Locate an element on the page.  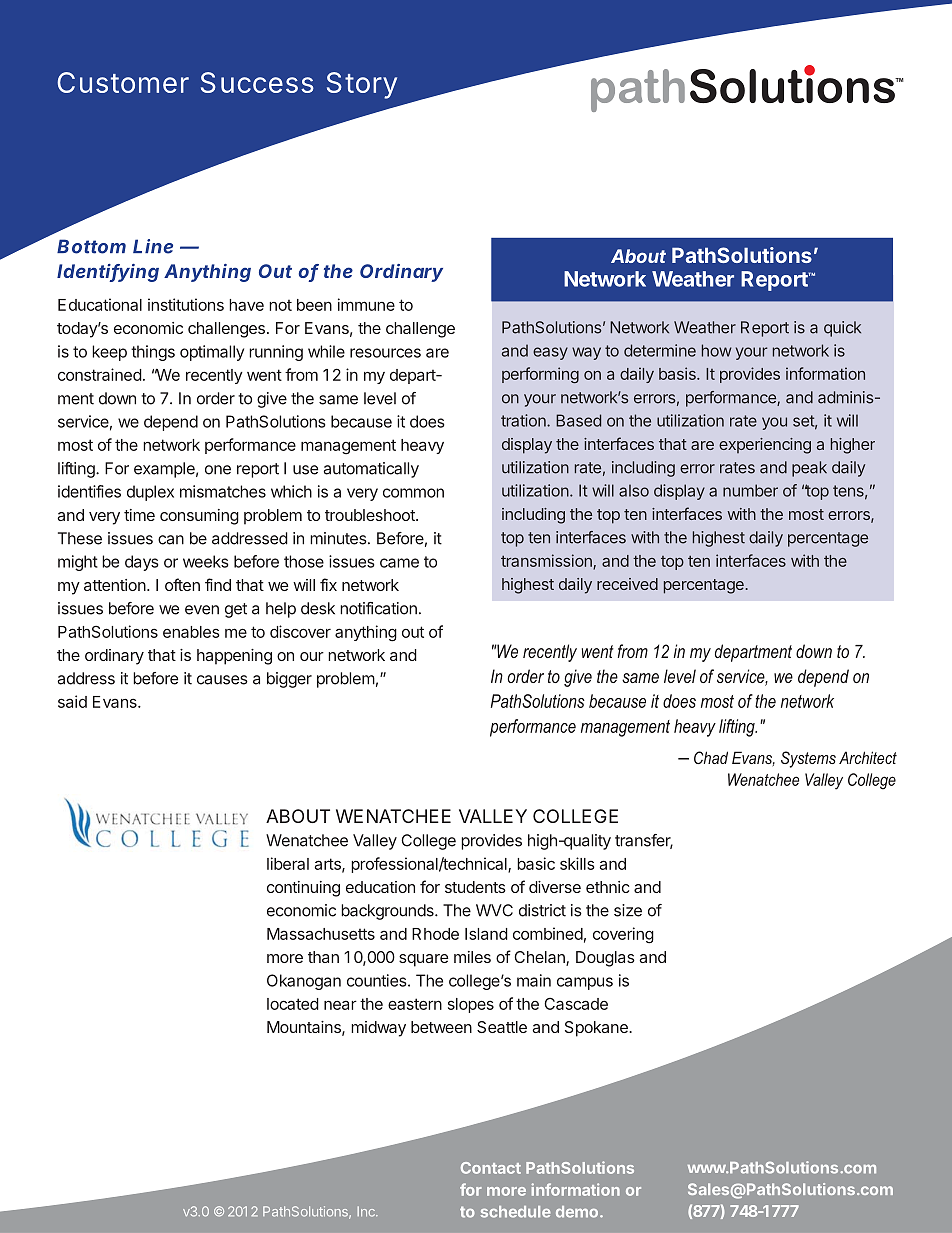
notification is located at coordinates (378, 608).
